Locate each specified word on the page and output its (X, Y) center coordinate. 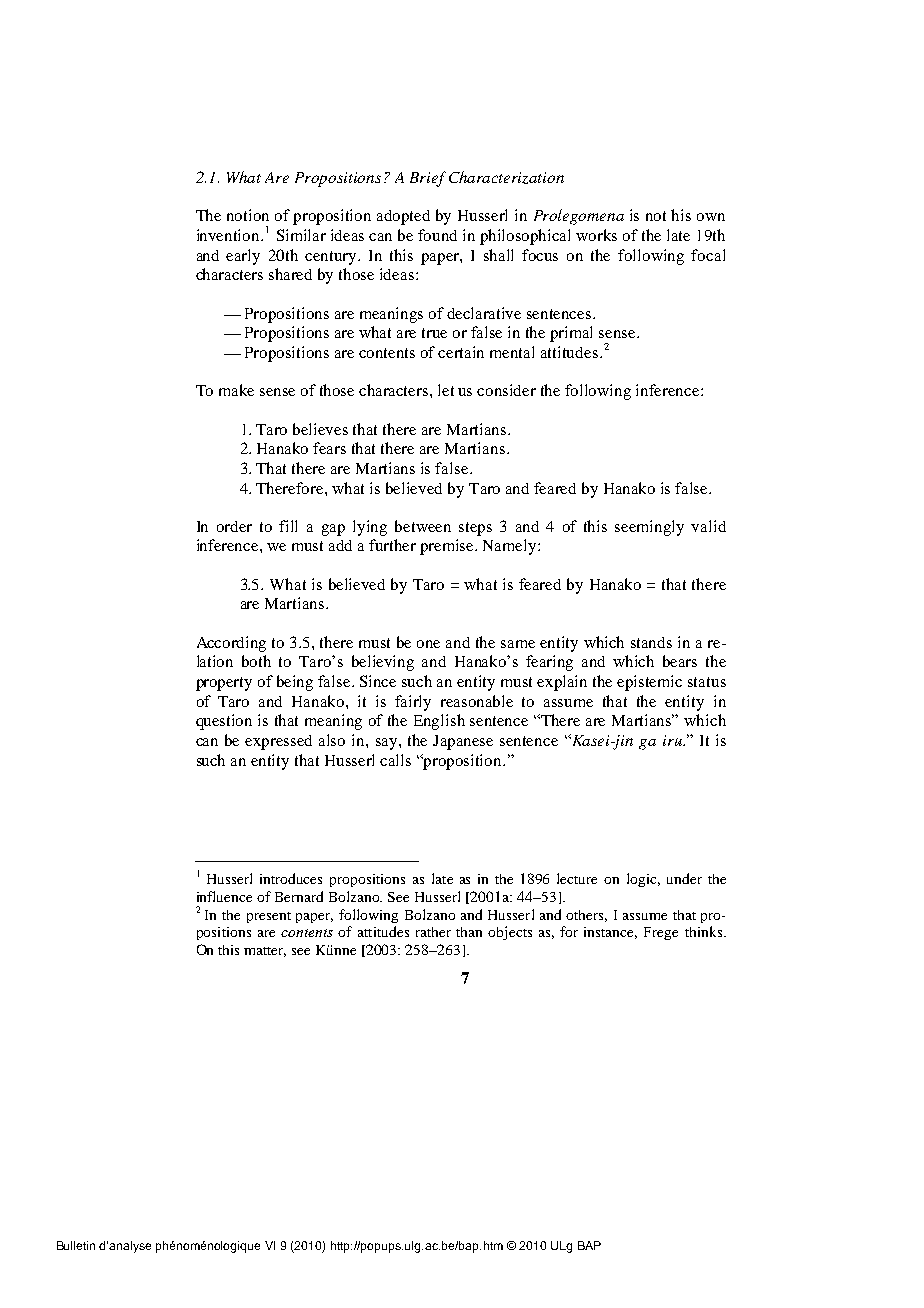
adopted (403, 217)
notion (248, 215)
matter (265, 952)
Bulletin (76, 1245)
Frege (661, 933)
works (596, 235)
